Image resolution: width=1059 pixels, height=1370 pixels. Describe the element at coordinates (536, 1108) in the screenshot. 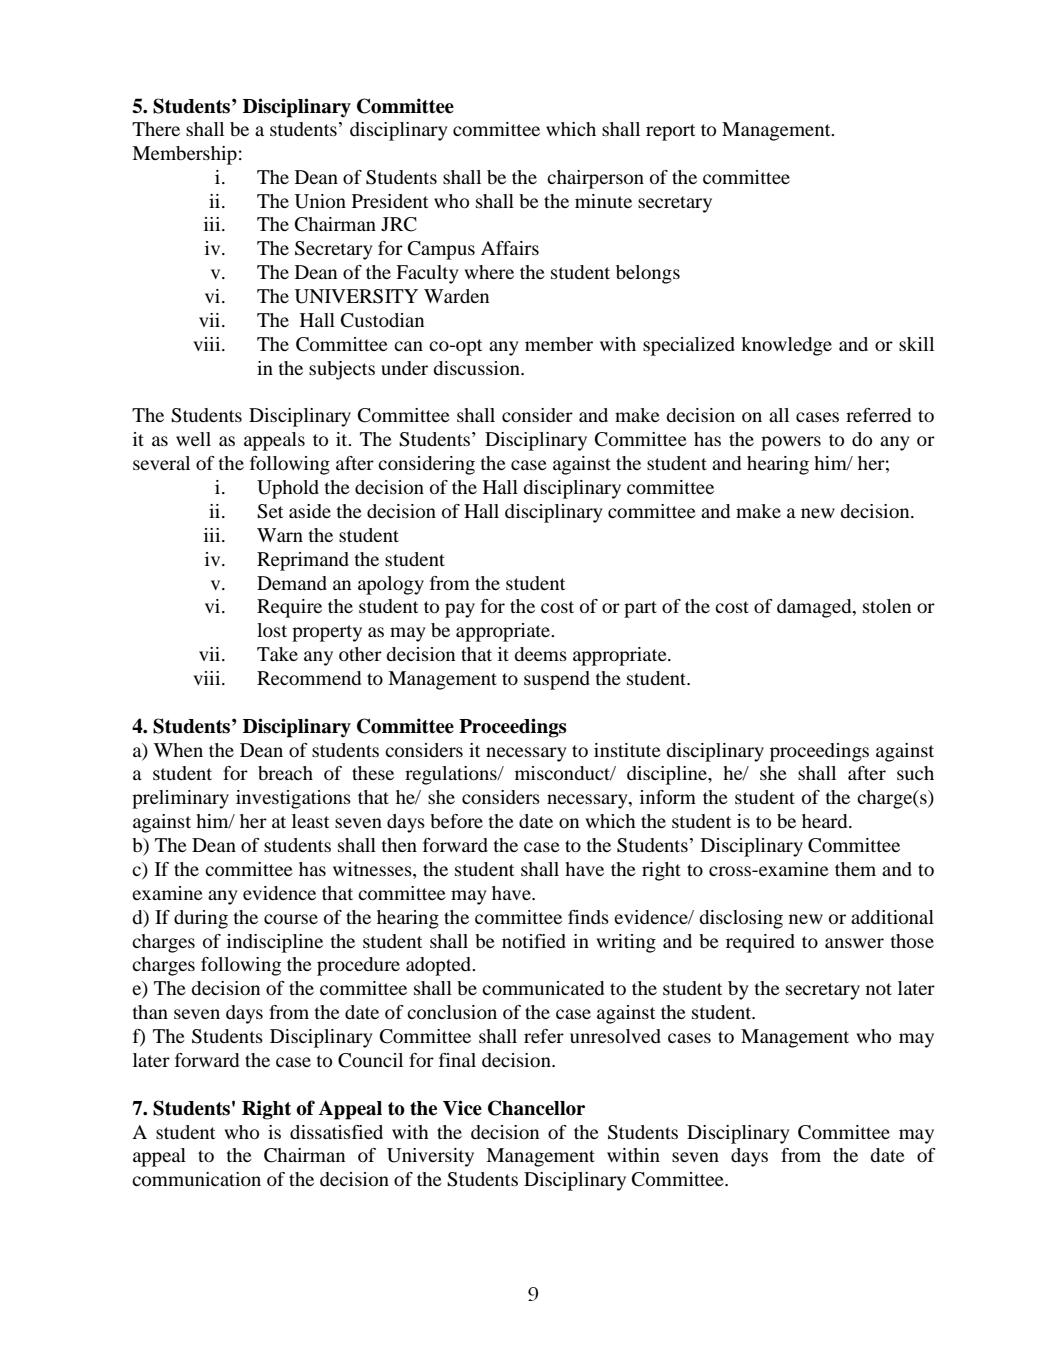

I see `Chancellor` at that location.
